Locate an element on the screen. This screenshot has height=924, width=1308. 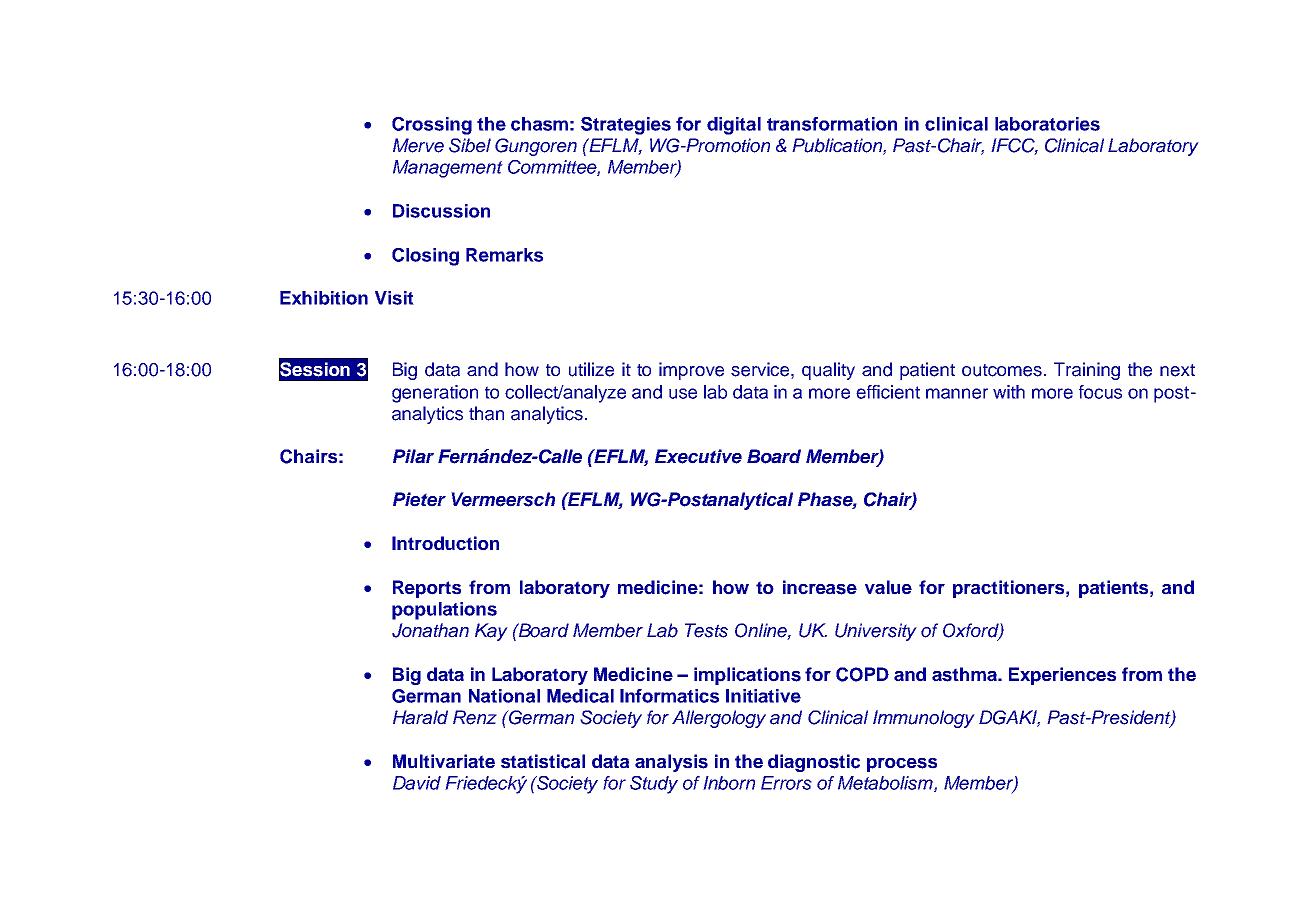
Executive is located at coordinates (698, 456).
